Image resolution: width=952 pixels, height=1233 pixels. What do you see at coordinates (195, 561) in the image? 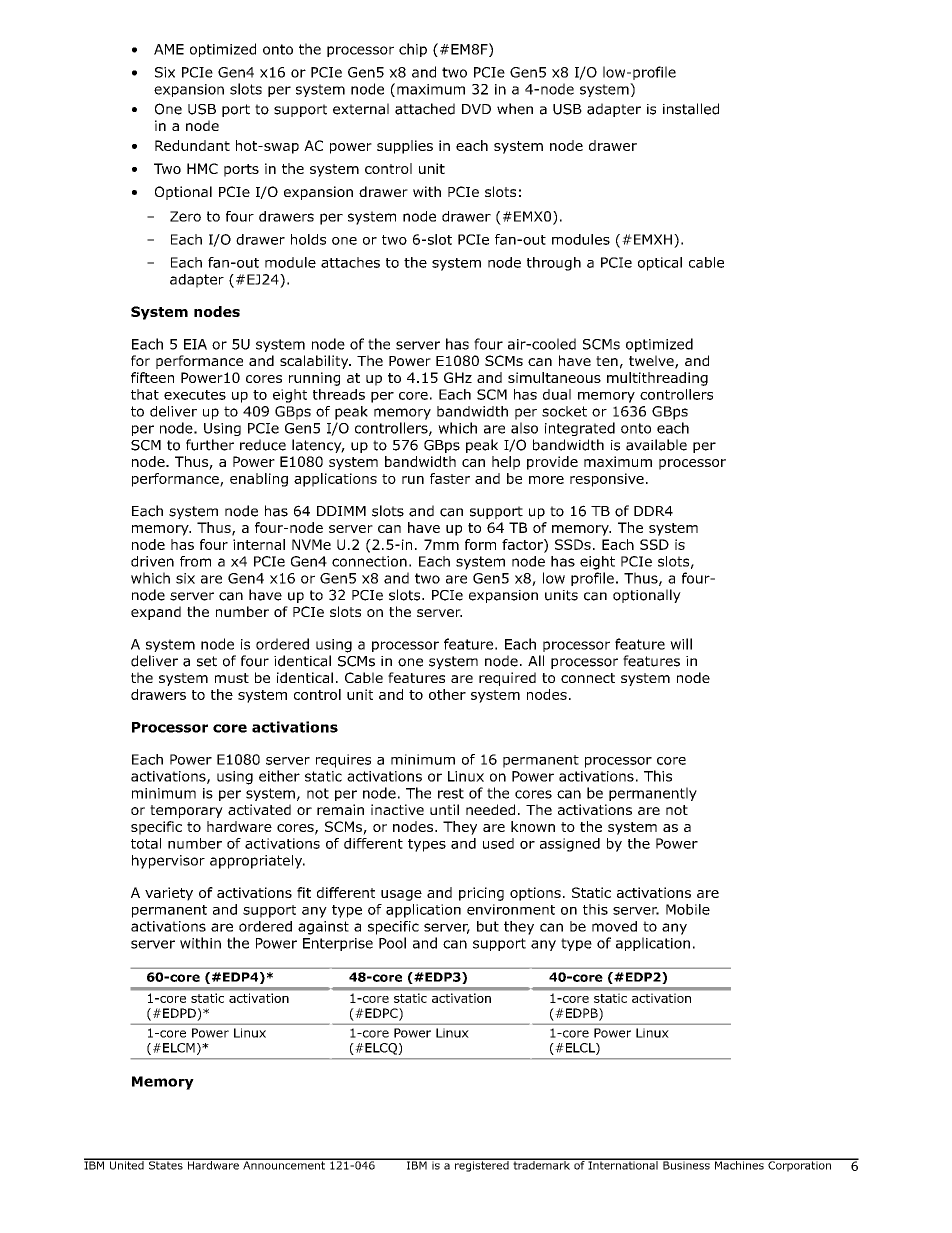
I see `from` at bounding box center [195, 561].
